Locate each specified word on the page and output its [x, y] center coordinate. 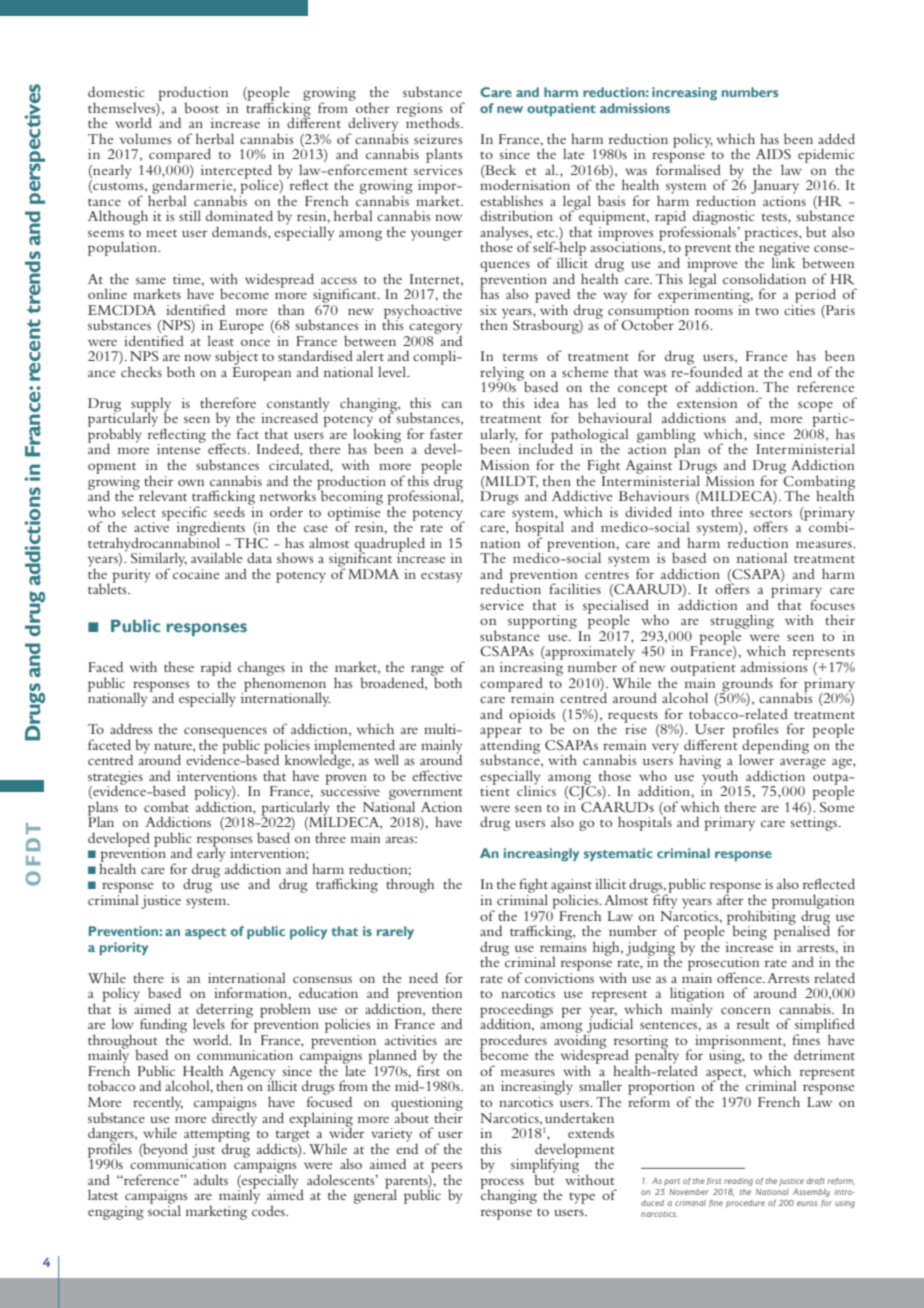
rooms [714, 311]
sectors [771, 513]
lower [756, 758]
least [220, 340]
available [217, 557]
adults [211, 1179]
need [423, 977]
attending [510, 746]
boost [201, 107]
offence [740, 977]
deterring [223, 1011]
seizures [438, 139]
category [435, 329]
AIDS [773, 154]
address [131, 728]
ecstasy [441, 577]
